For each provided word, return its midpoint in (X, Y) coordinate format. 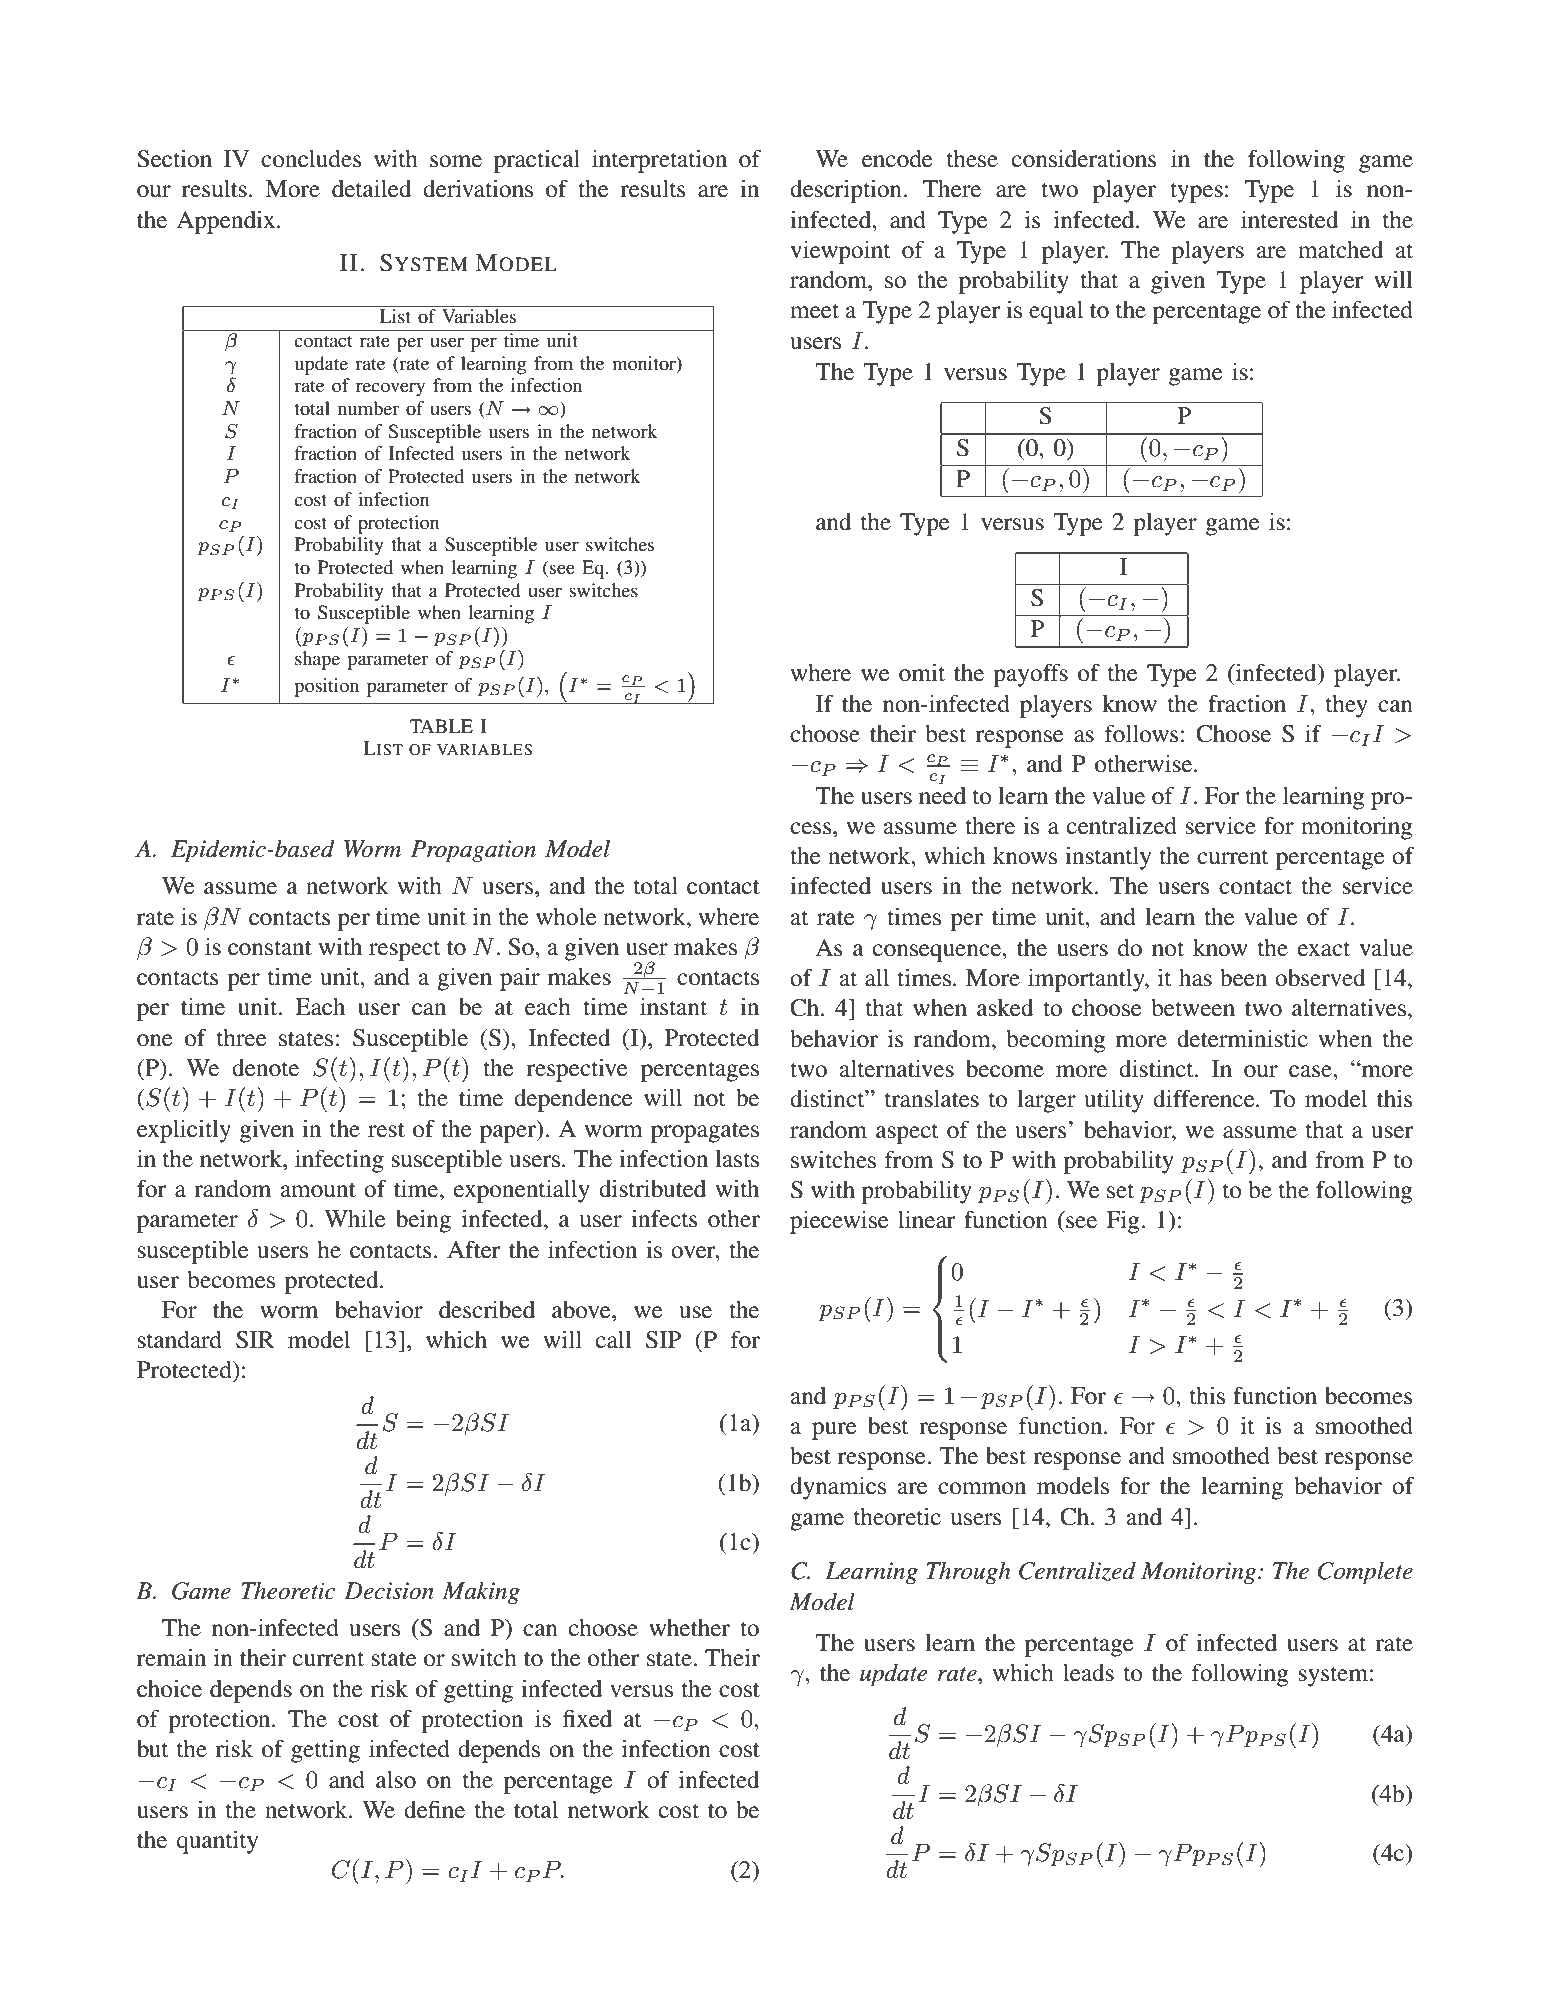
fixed (587, 1718)
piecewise (839, 1222)
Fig (1124, 1222)
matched (1341, 250)
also (396, 1780)
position (326, 687)
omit (922, 673)
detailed (372, 189)
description (847, 191)
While (355, 1219)
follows (1141, 733)
